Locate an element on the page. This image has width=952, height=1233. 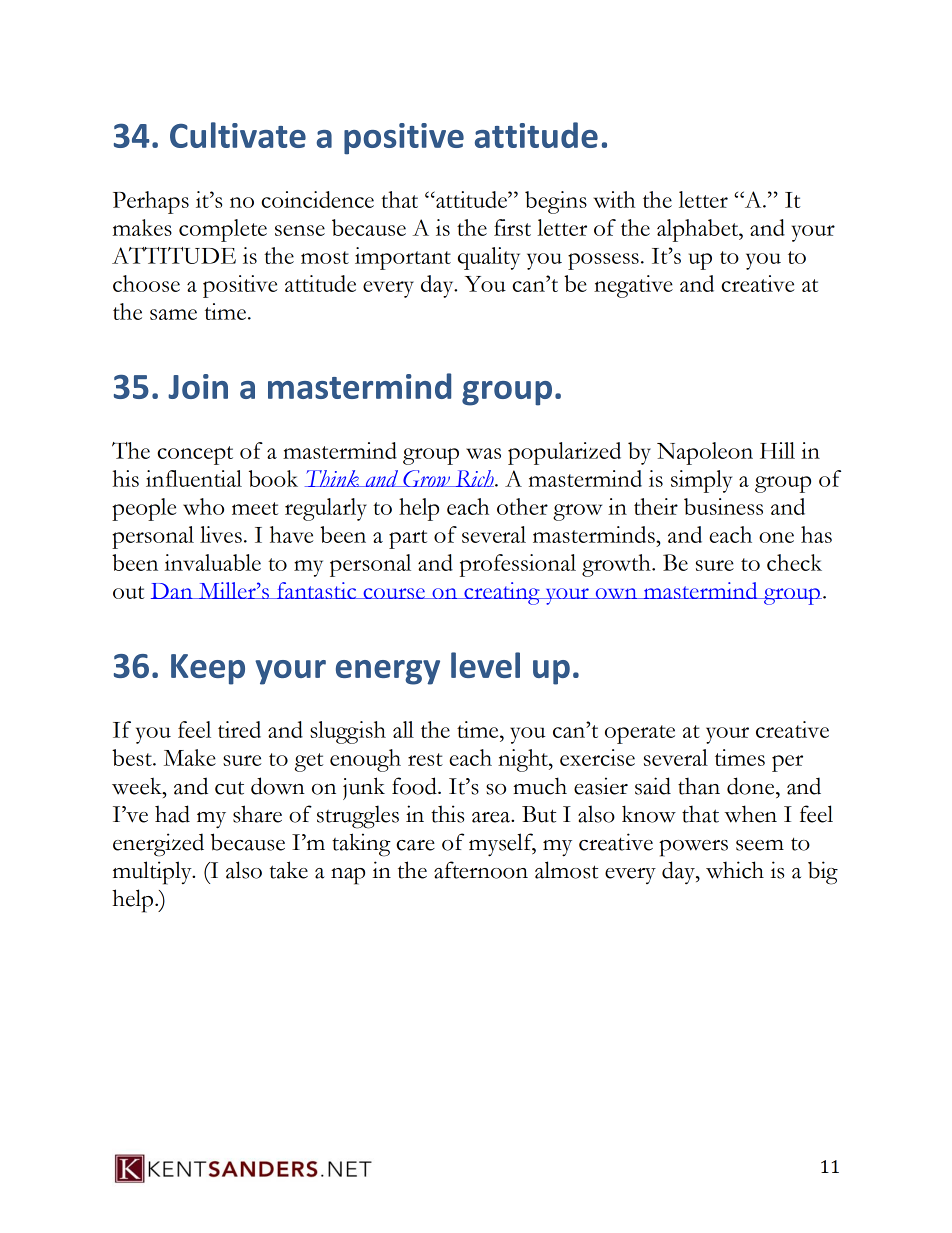
Dan is located at coordinates (173, 591).
